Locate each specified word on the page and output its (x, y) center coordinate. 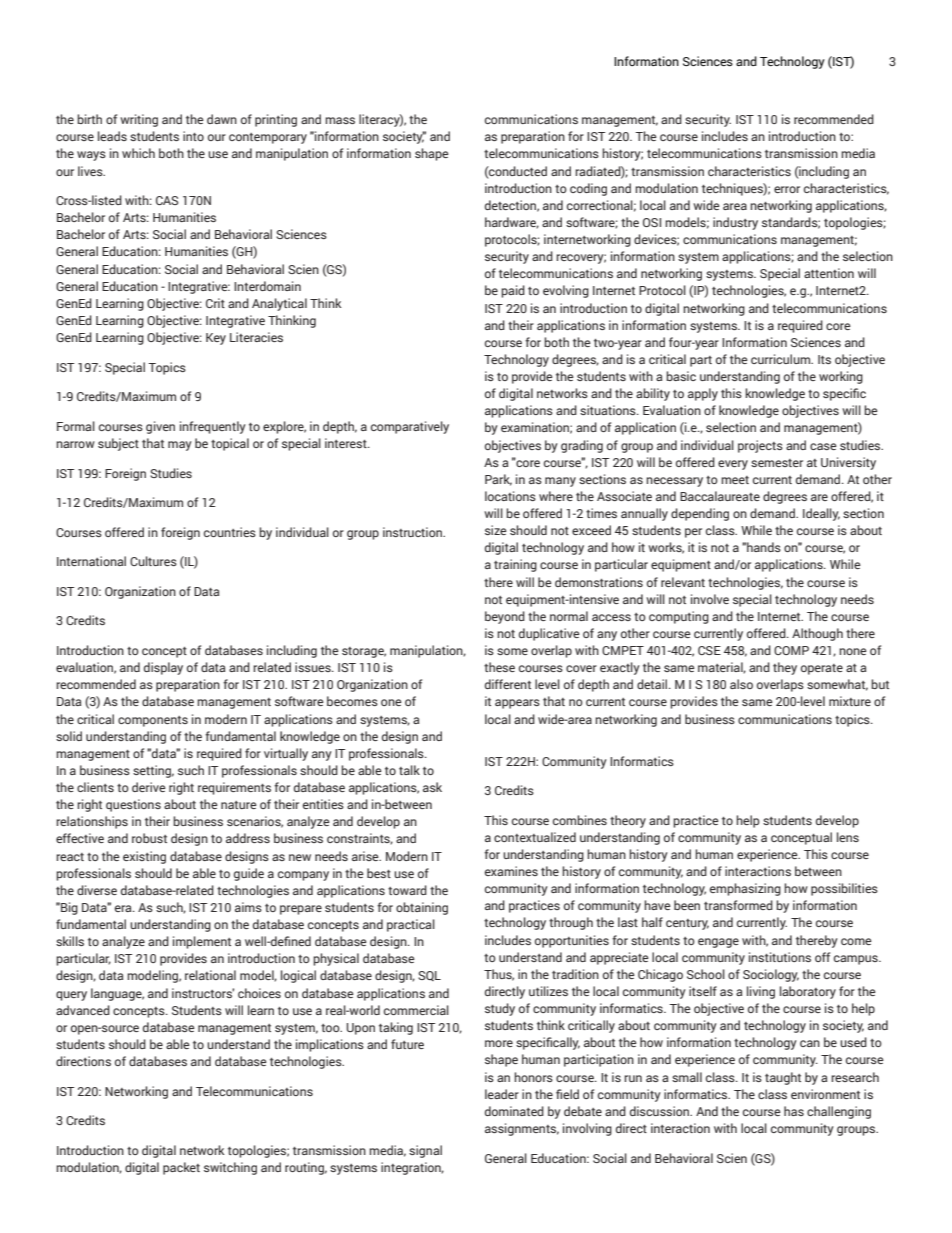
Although (817, 634)
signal (425, 1151)
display (163, 668)
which (138, 153)
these (499, 667)
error (787, 189)
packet (181, 1168)
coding (588, 189)
